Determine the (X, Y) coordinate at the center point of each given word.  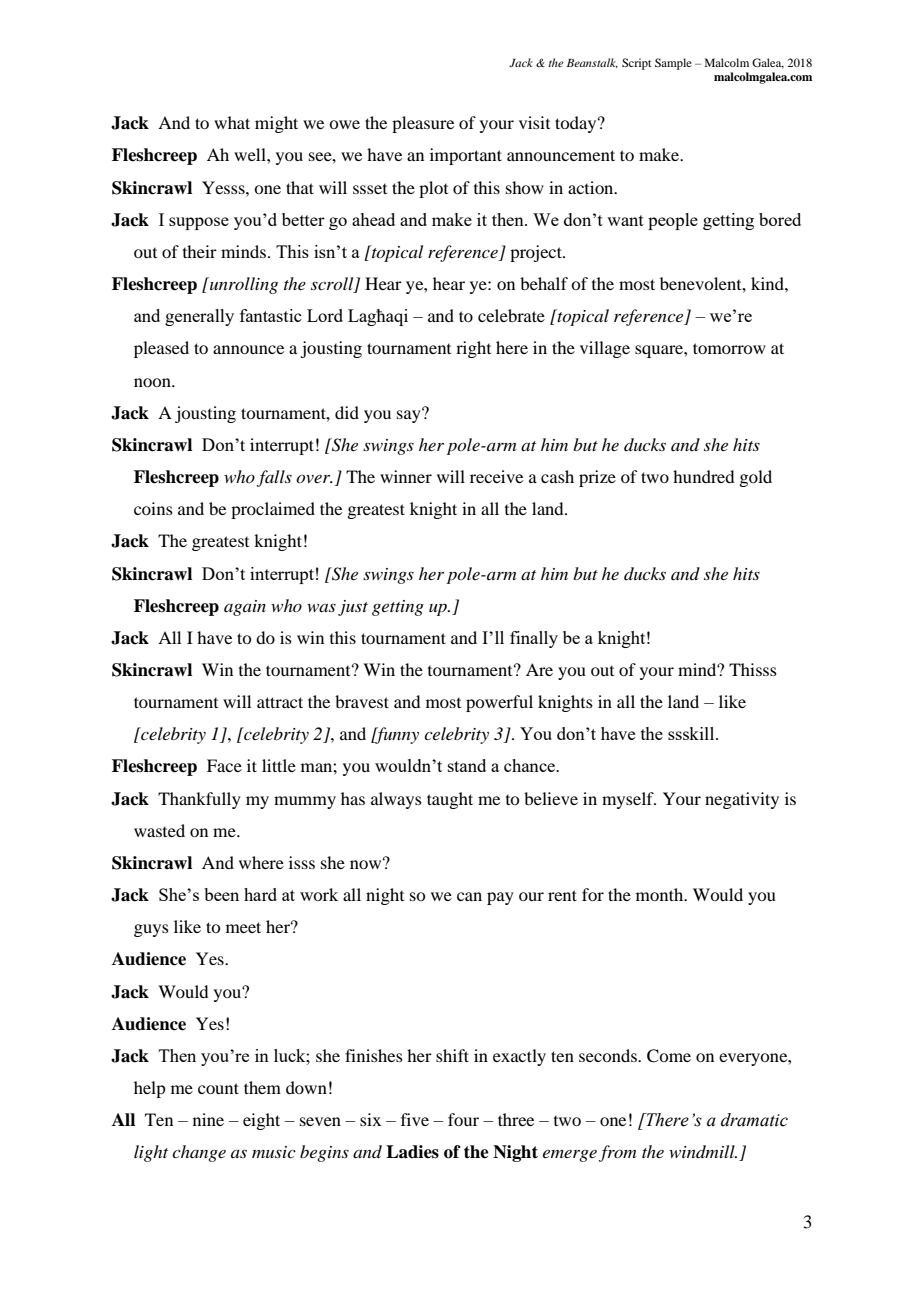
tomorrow (729, 348)
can (469, 896)
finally (534, 639)
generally (199, 317)
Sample (673, 64)
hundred (703, 476)
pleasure (423, 124)
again (245, 608)
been (221, 894)
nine (208, 1119)
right (473, 349)
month (661, 894)
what (232, 122)
